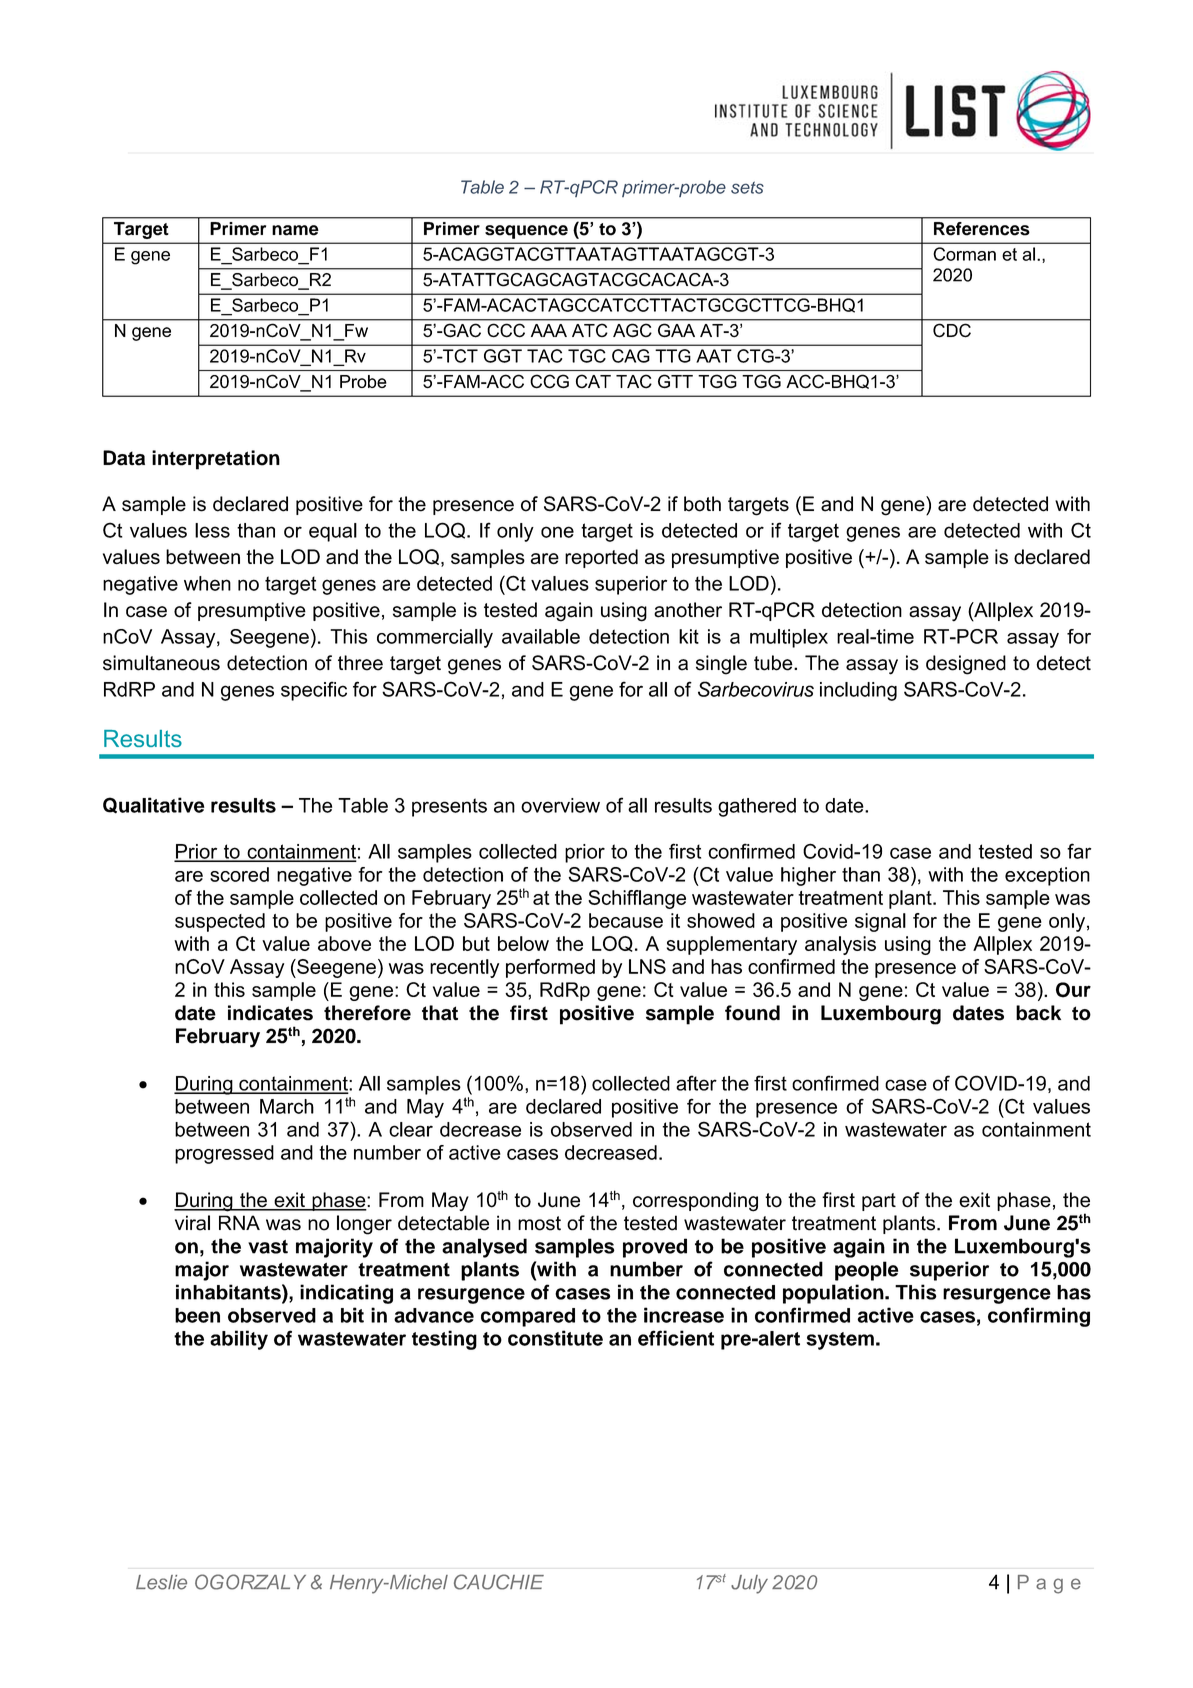 The width and height of the screenshot is (1193, 1688). I want to click on sequence, so click(526, 232).
